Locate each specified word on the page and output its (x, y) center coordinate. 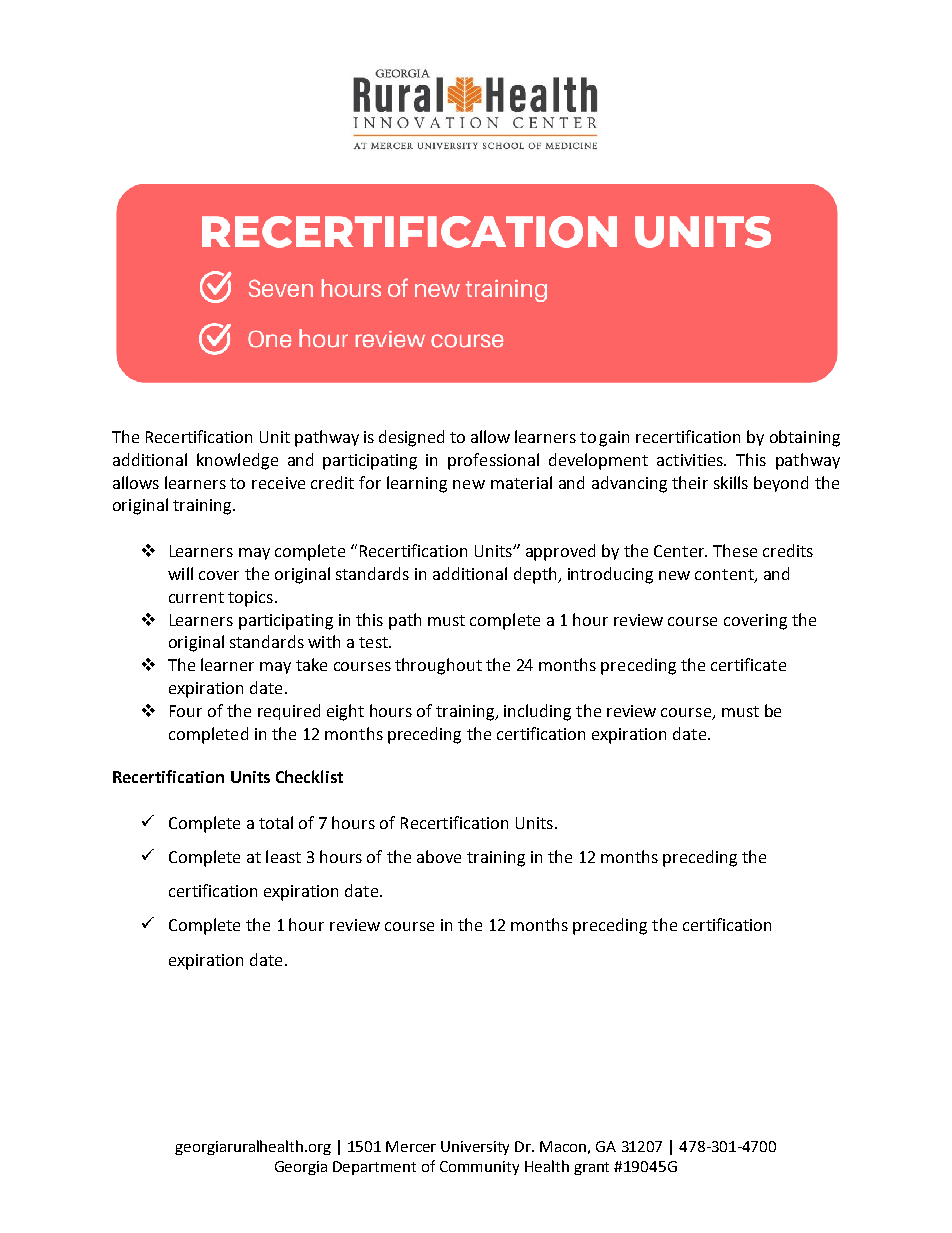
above (439, 856)
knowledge (237, 461)
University (475, 1148)
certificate (748, 664)
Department (374, 1168)
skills (731, 482)
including (537, 712)
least (283, 856)
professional (493, 461)
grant (591, 1168)
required (289, 712)
